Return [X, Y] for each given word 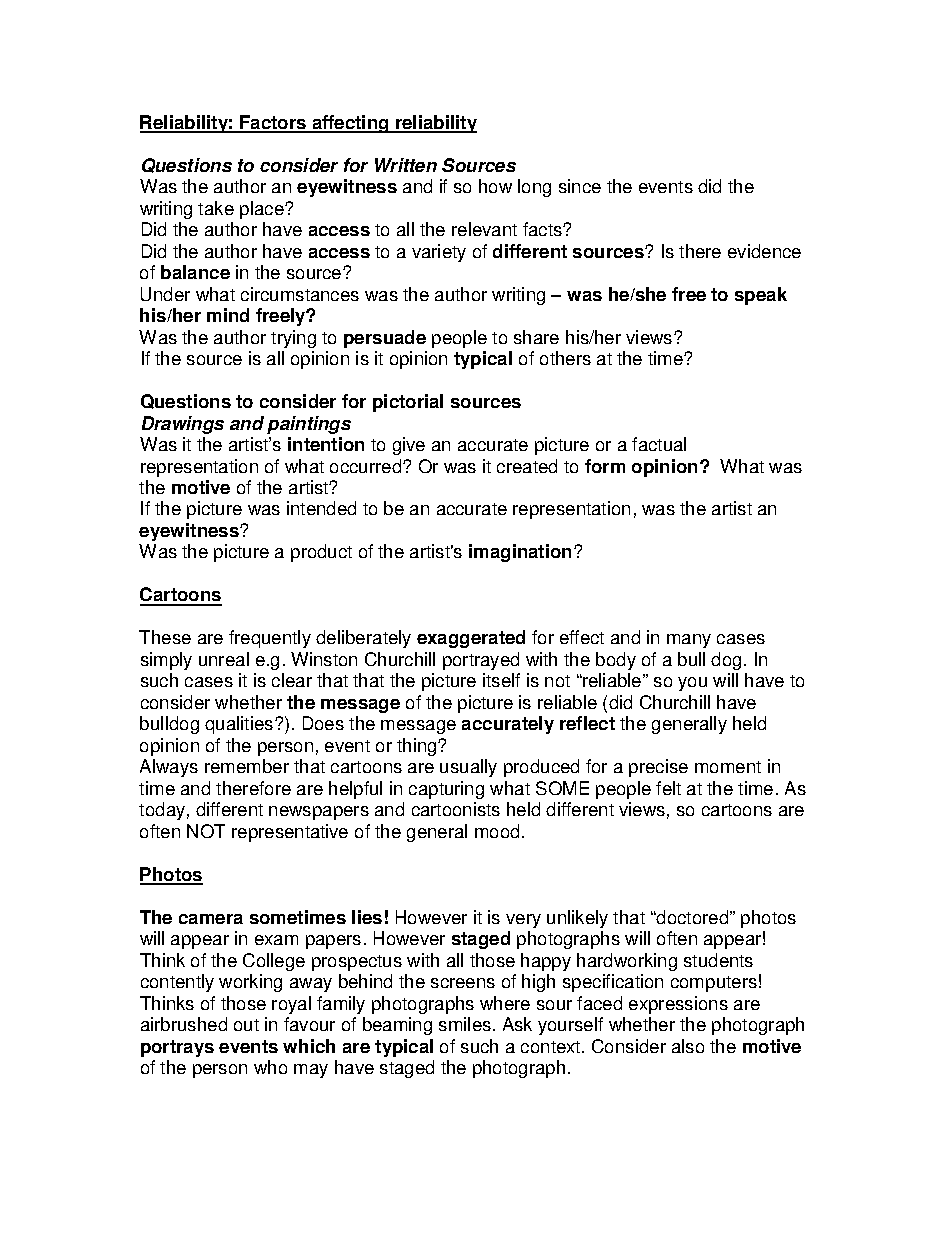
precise [658, 768]
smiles [466, 1024]
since [580, 186]
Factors [273, 123]
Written [406, 165]
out [246, 1025]
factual [659, 444]
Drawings [183, 425]
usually [468, 768]
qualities [240, 725]
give [409, 446]
